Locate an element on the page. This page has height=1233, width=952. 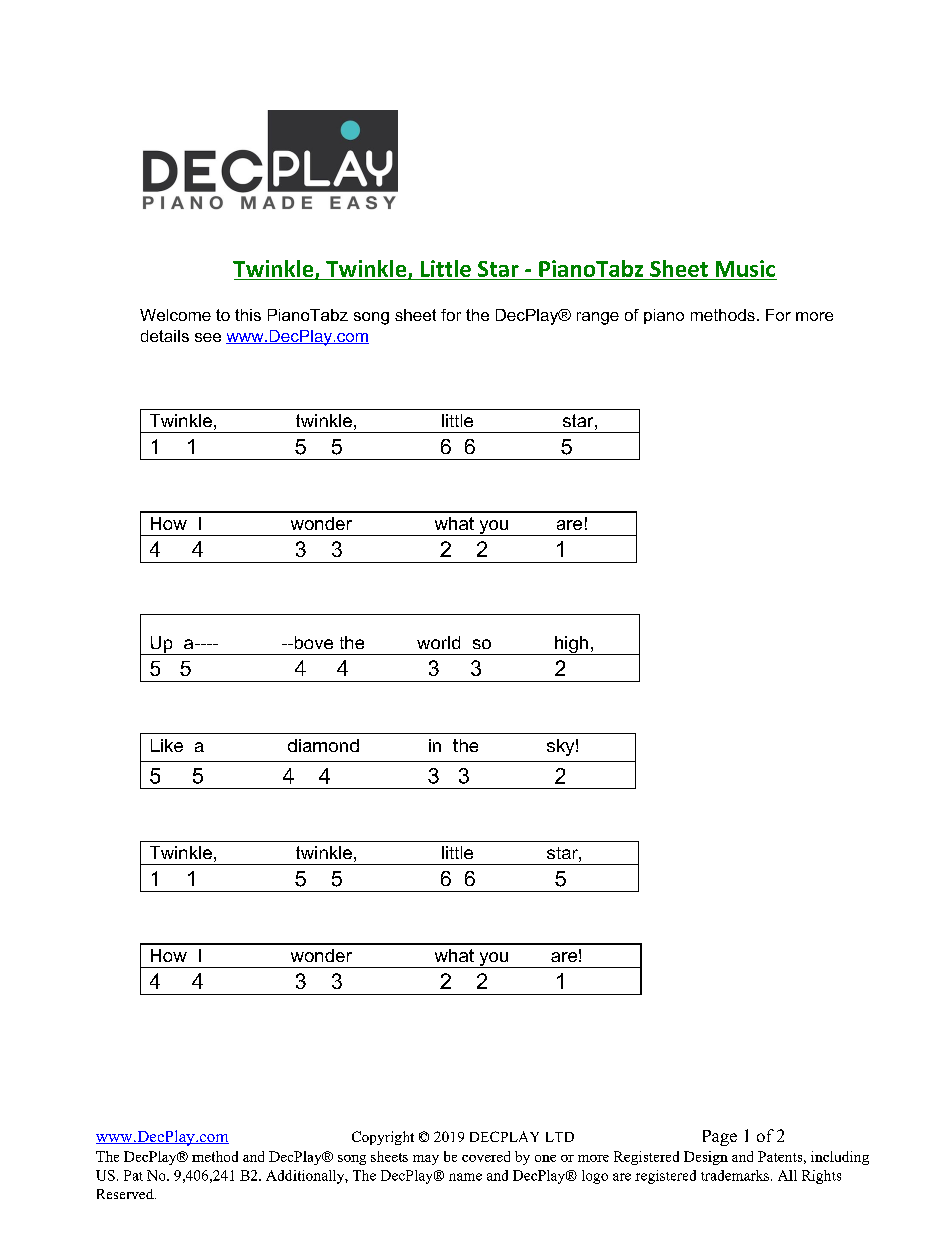
trademarks is located at coordinates (736, 1175).
